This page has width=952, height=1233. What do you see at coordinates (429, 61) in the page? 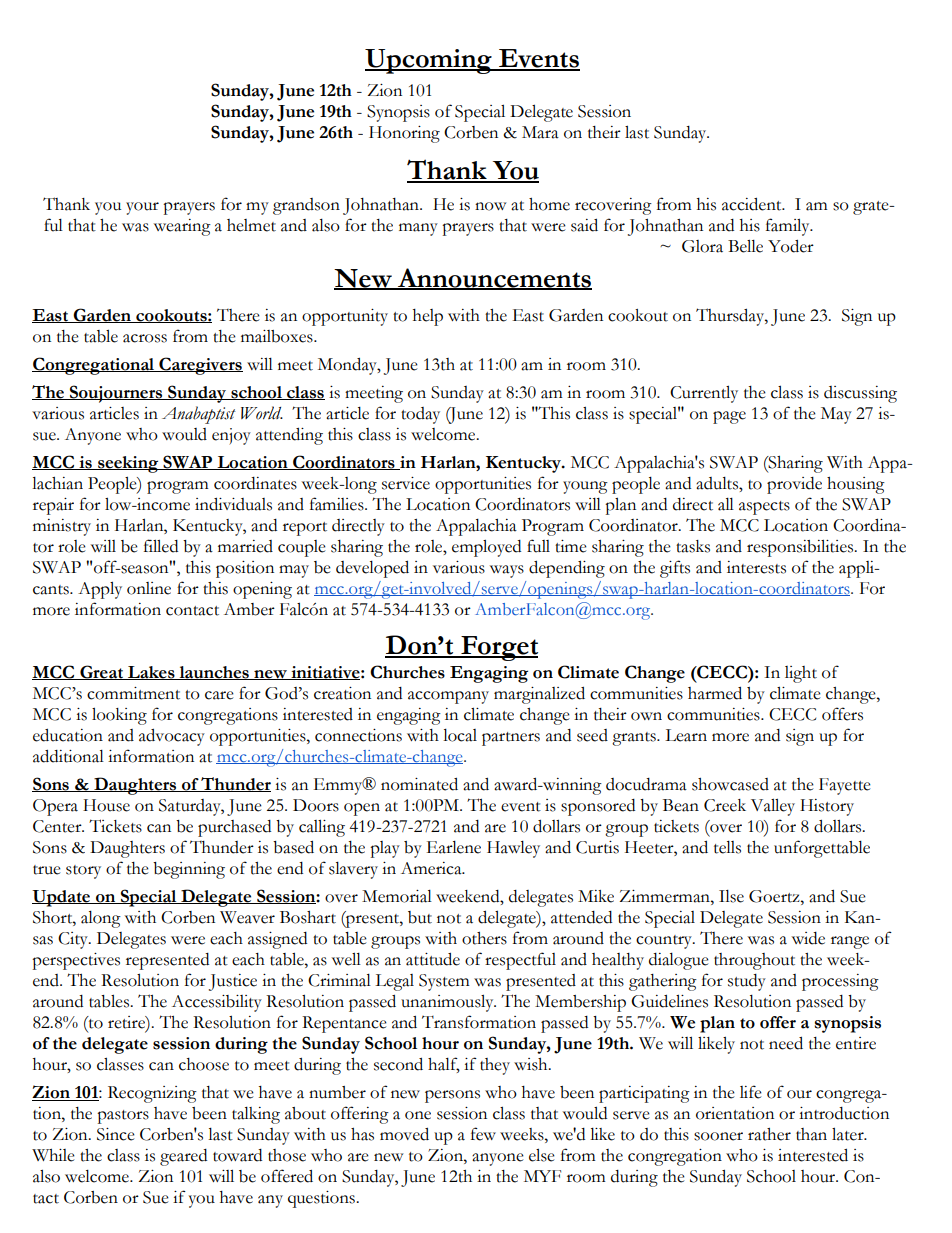
I see `Upcoming` at bounding box center [429, 61].
